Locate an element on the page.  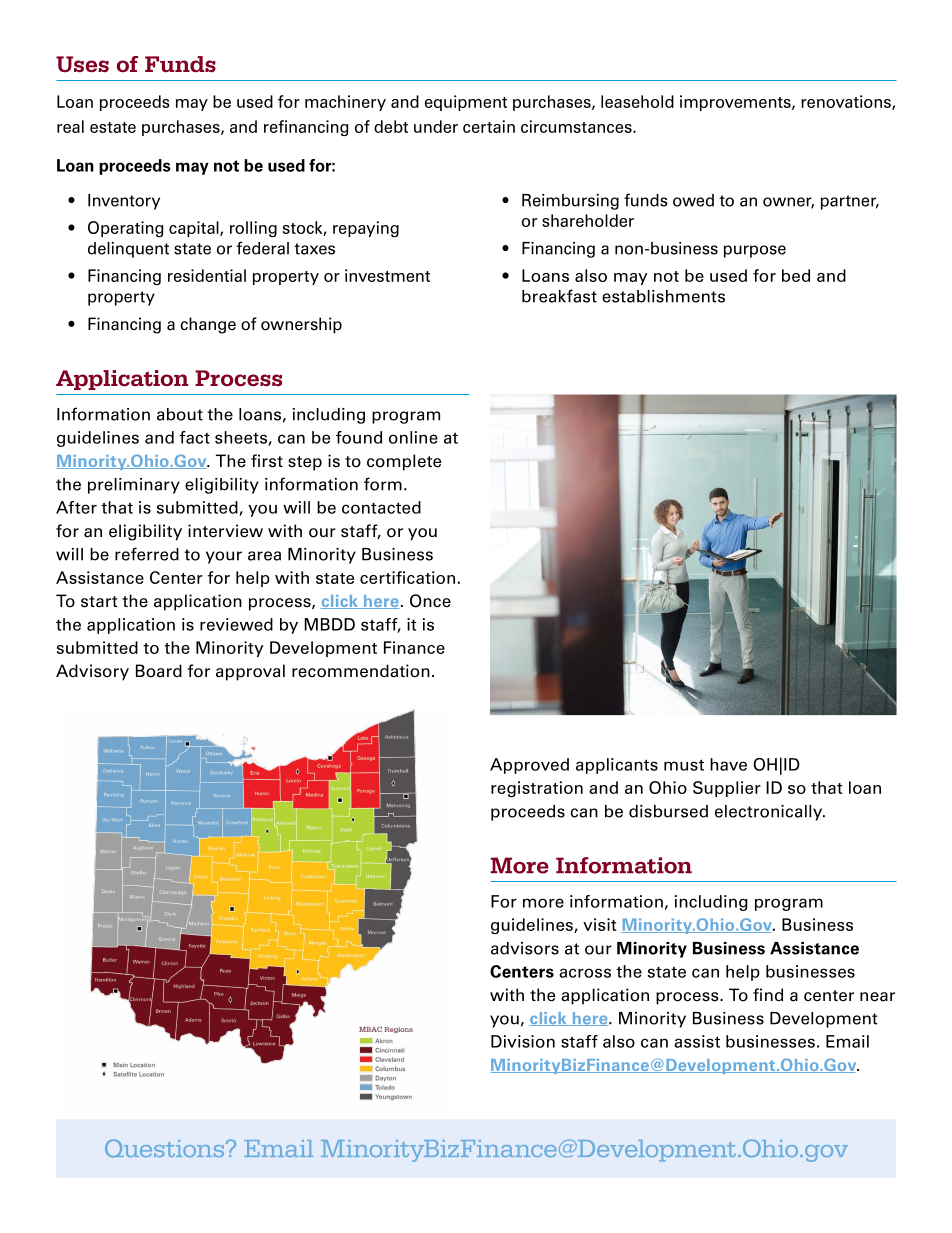
electronically is located at coordinates (770, 813).
